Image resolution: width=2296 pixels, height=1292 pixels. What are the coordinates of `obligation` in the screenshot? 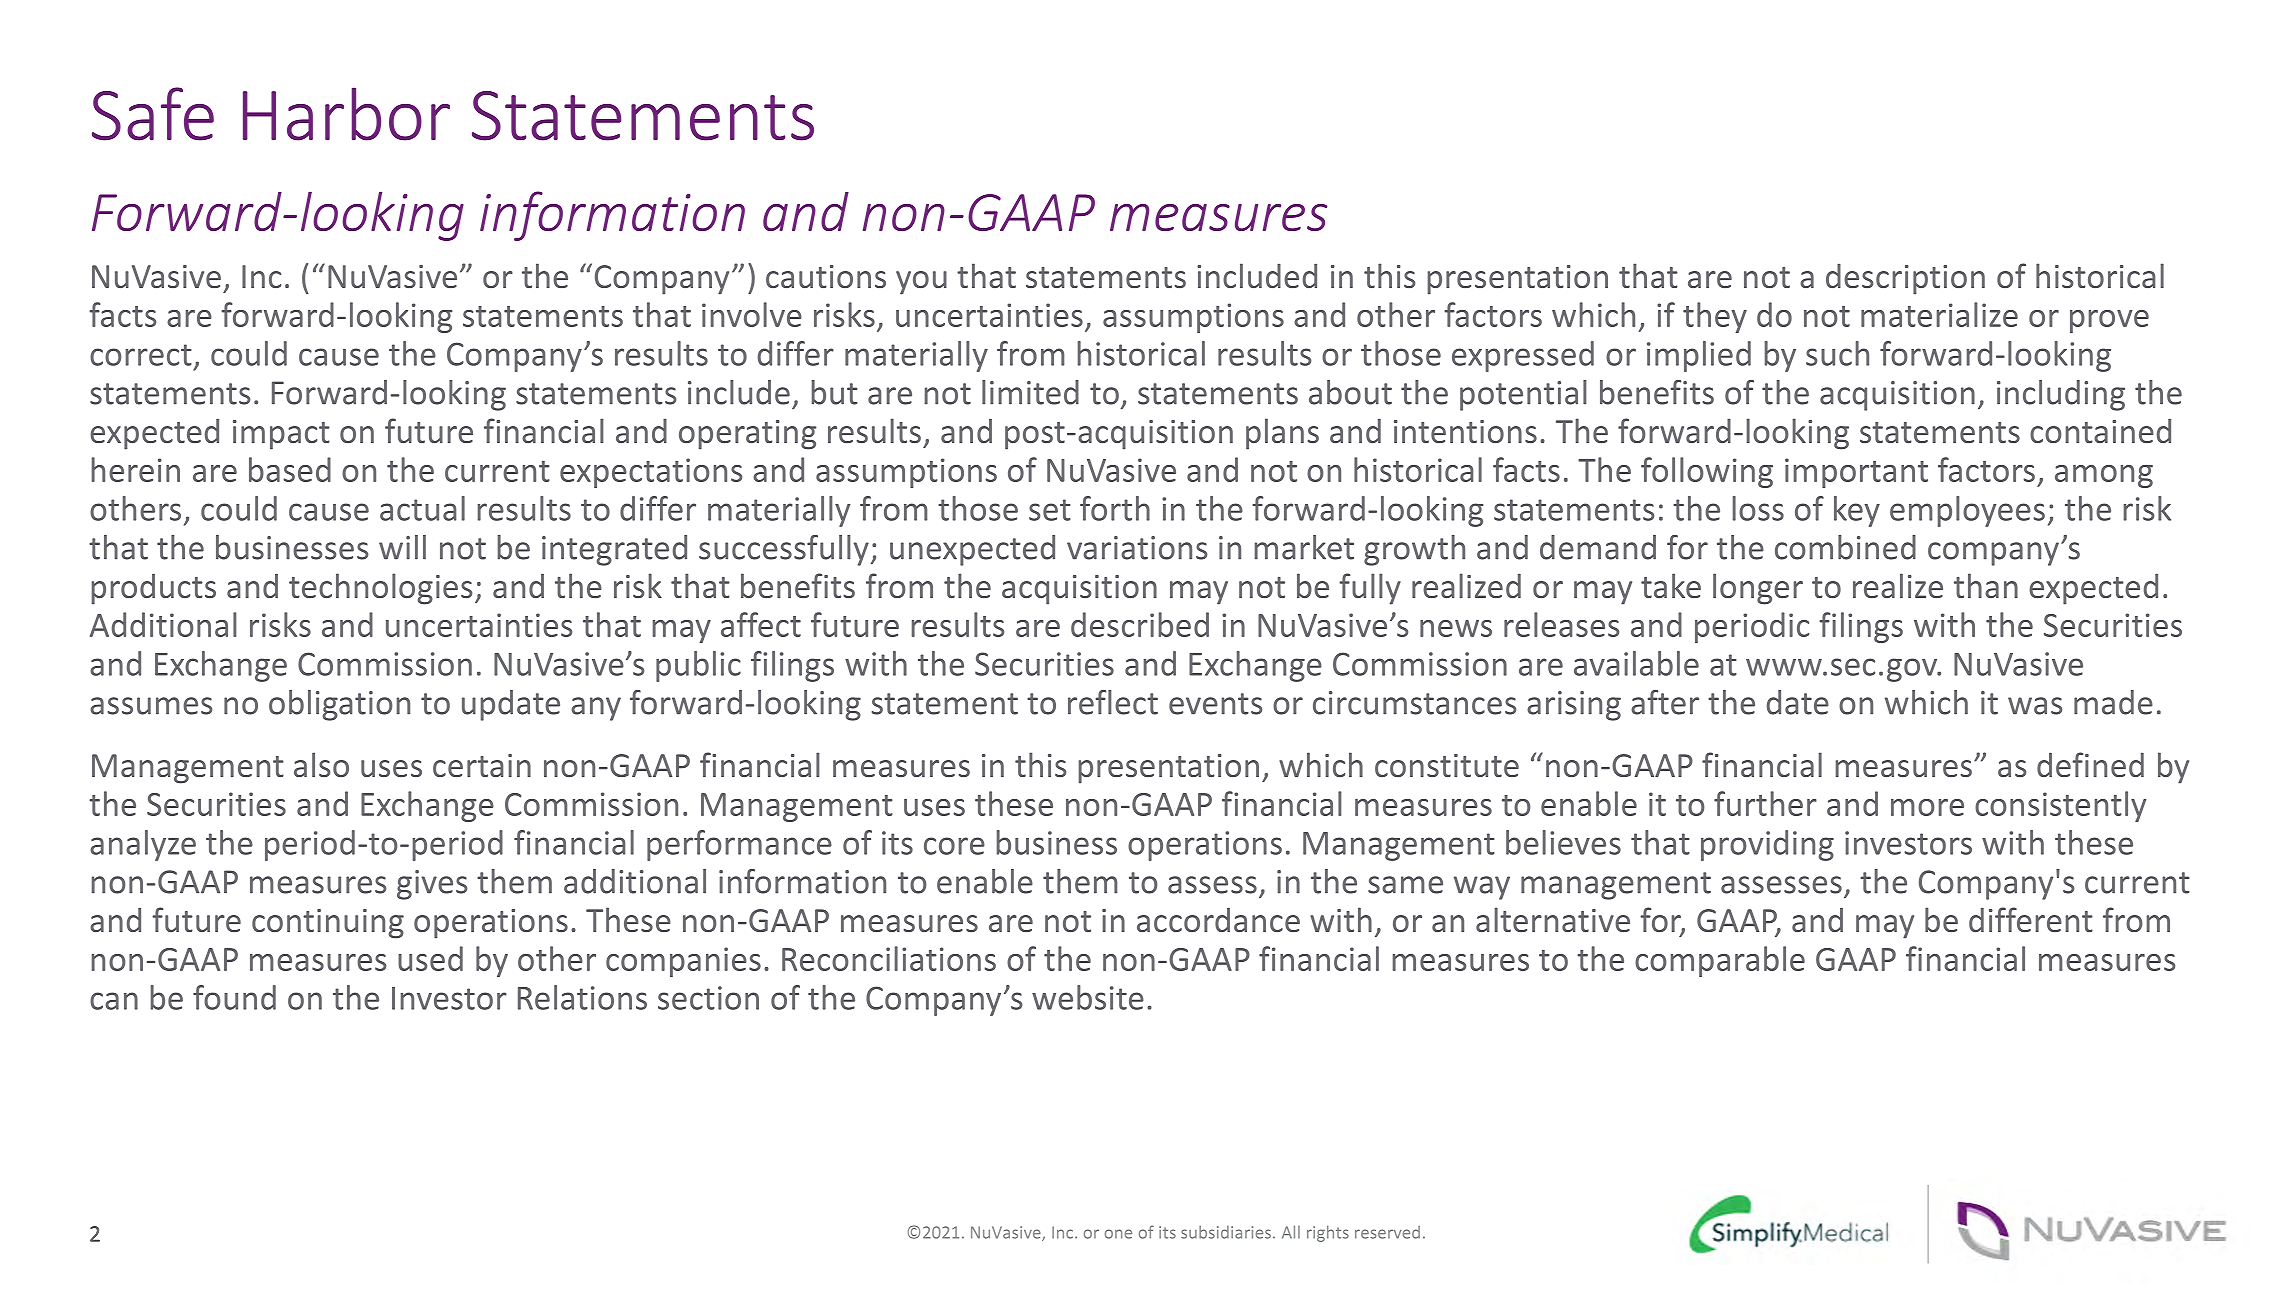 It's located at (339, 705).
